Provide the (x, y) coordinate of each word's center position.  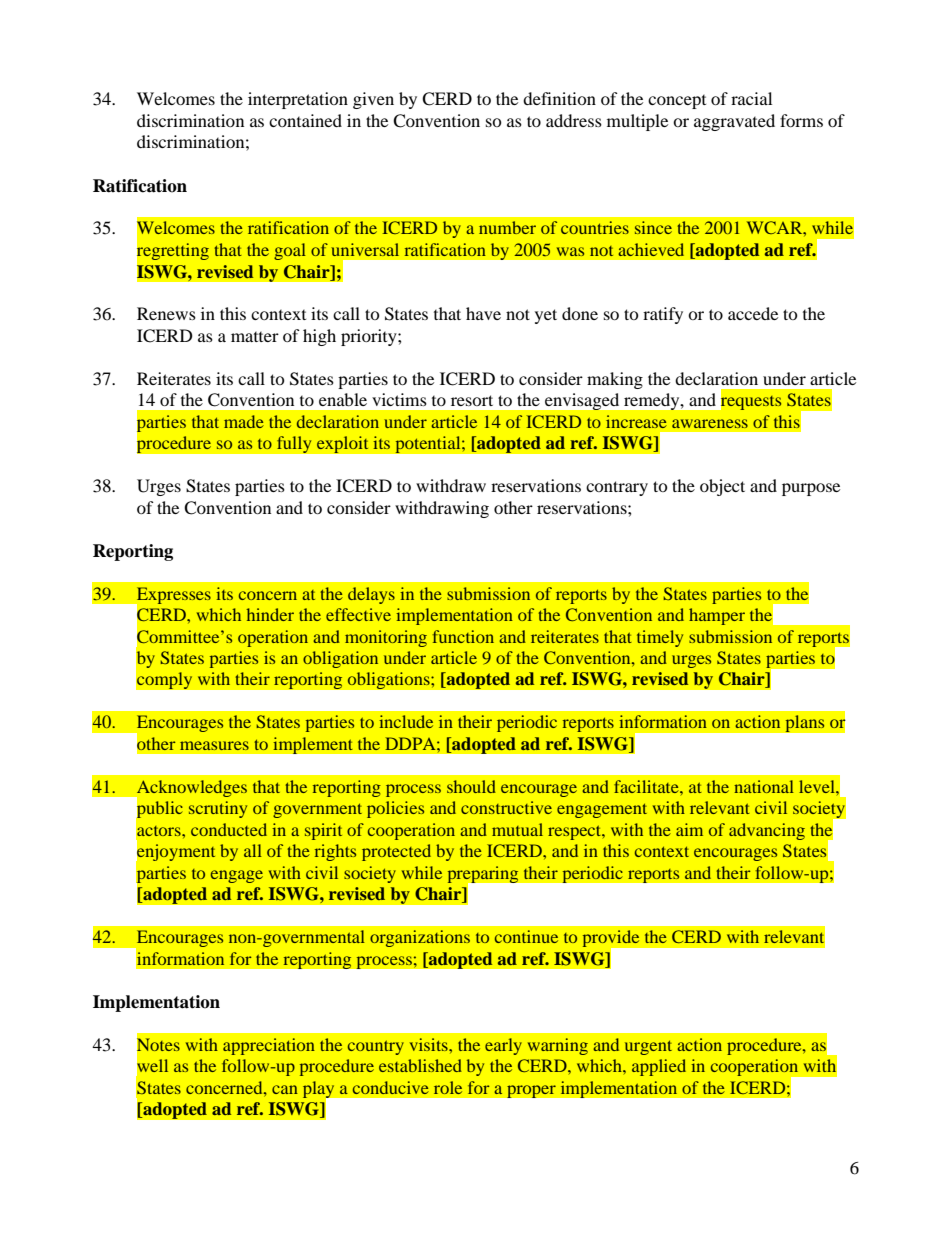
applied (659, 1067)
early (503, 1046)
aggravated (734, 122)
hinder (270, 614)
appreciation (269, 1046)
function (463, 636)
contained (305, 120)
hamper (717, 616)
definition (559, 98)
